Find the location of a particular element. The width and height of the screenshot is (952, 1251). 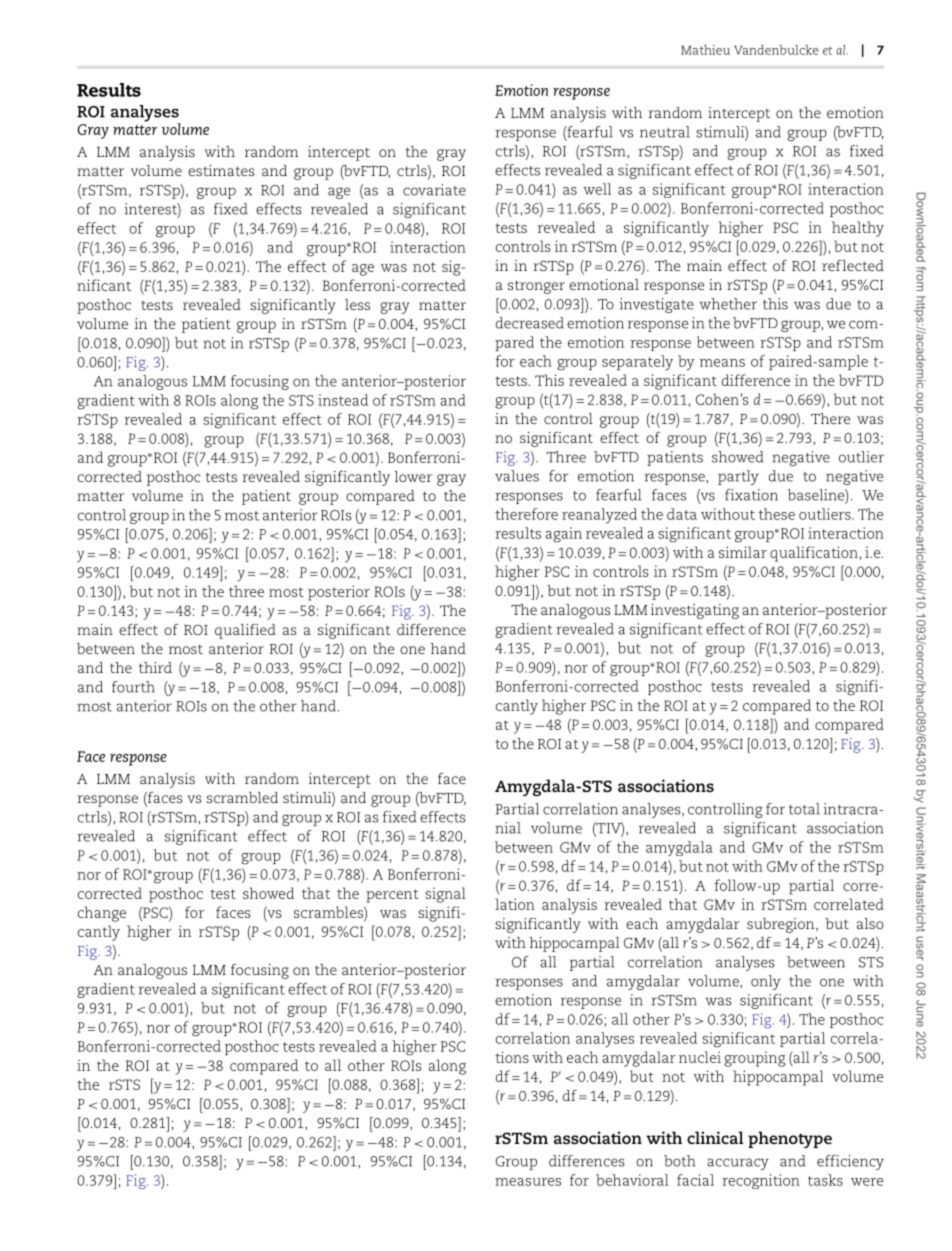

measures is located at coordinates (528, 1182).
